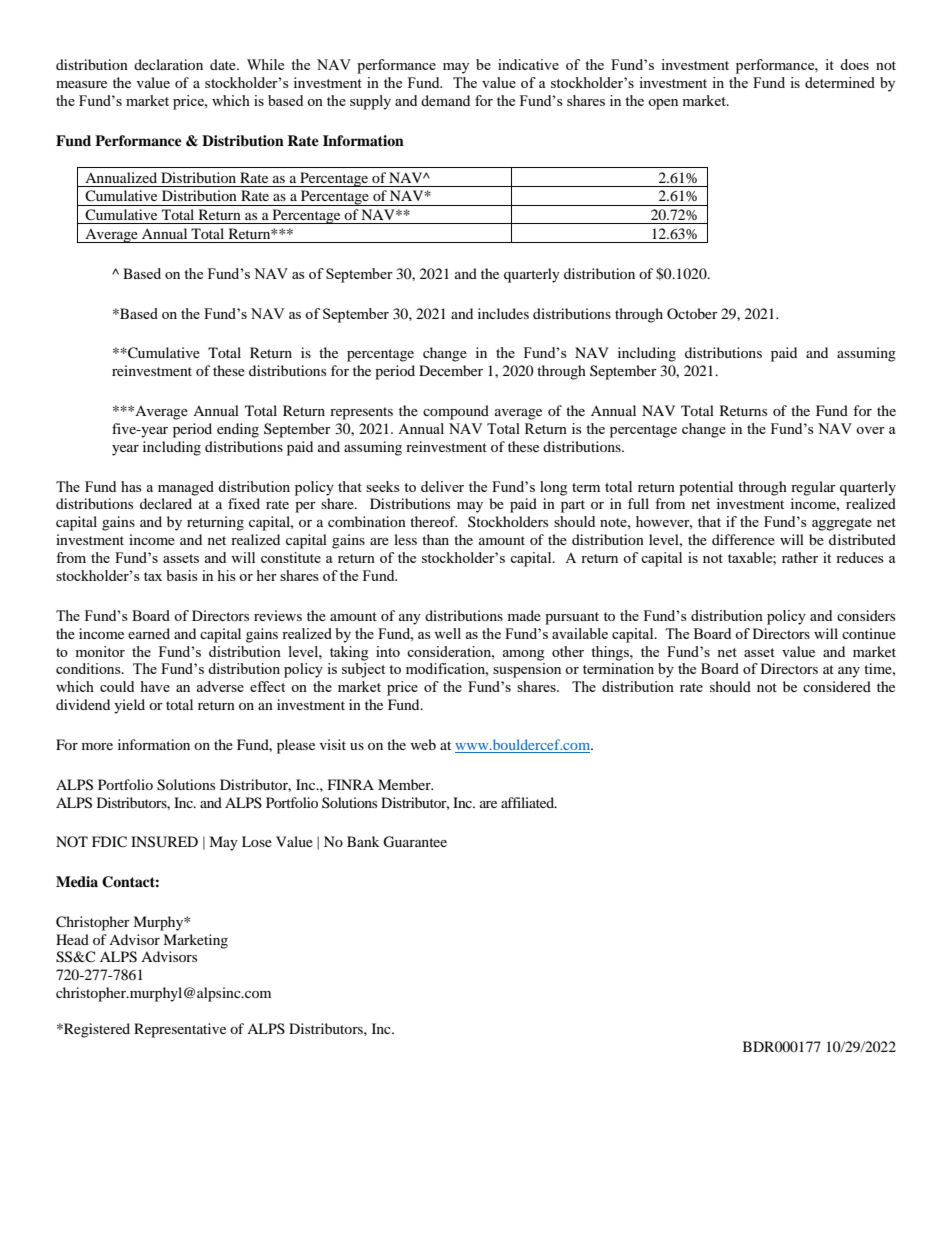  What do you see at coordinates (238, 430) in the screenshot?
I see `ending` at bounding box center [238, 430].
